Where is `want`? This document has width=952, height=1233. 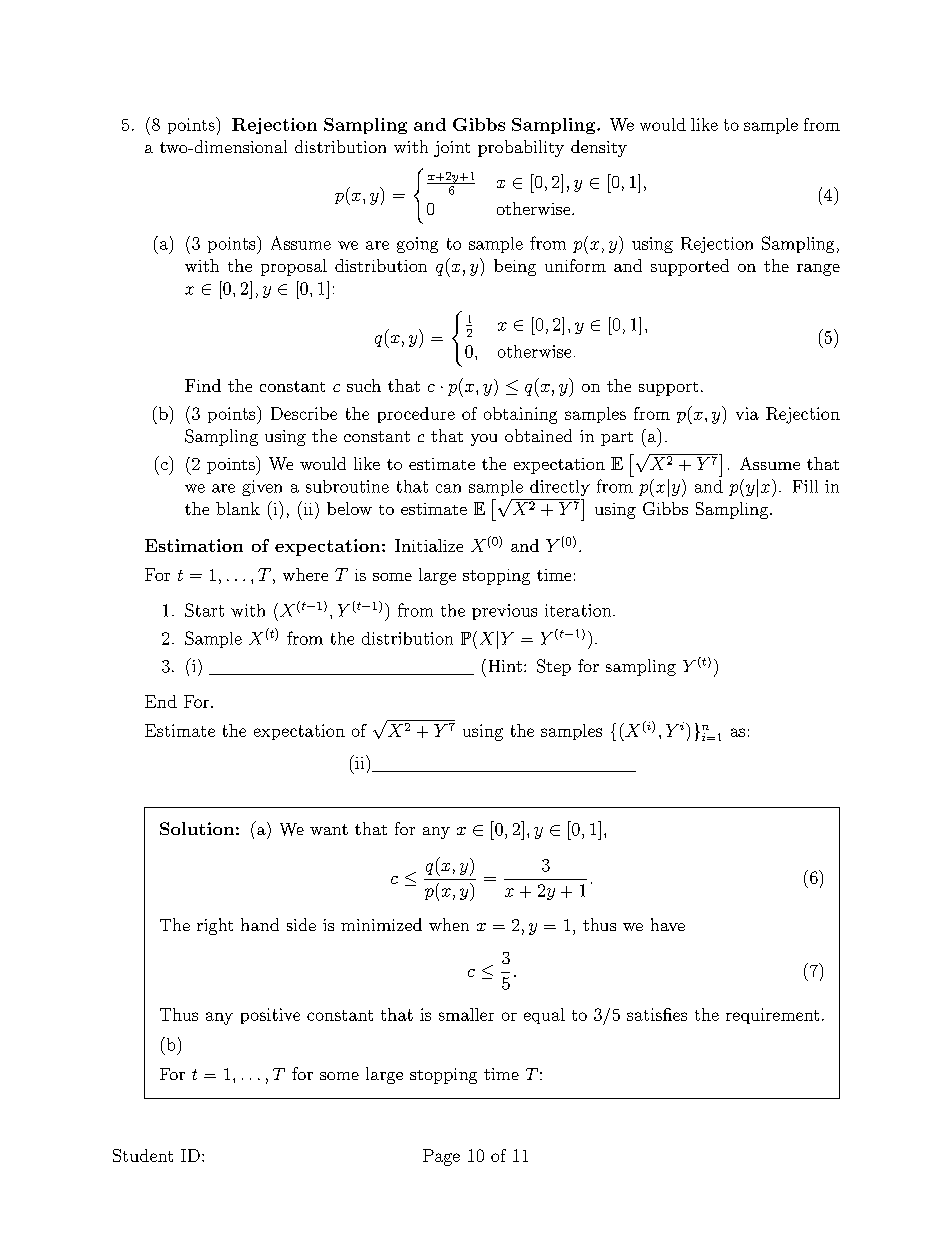
want is located at coordinates (329, 829).
